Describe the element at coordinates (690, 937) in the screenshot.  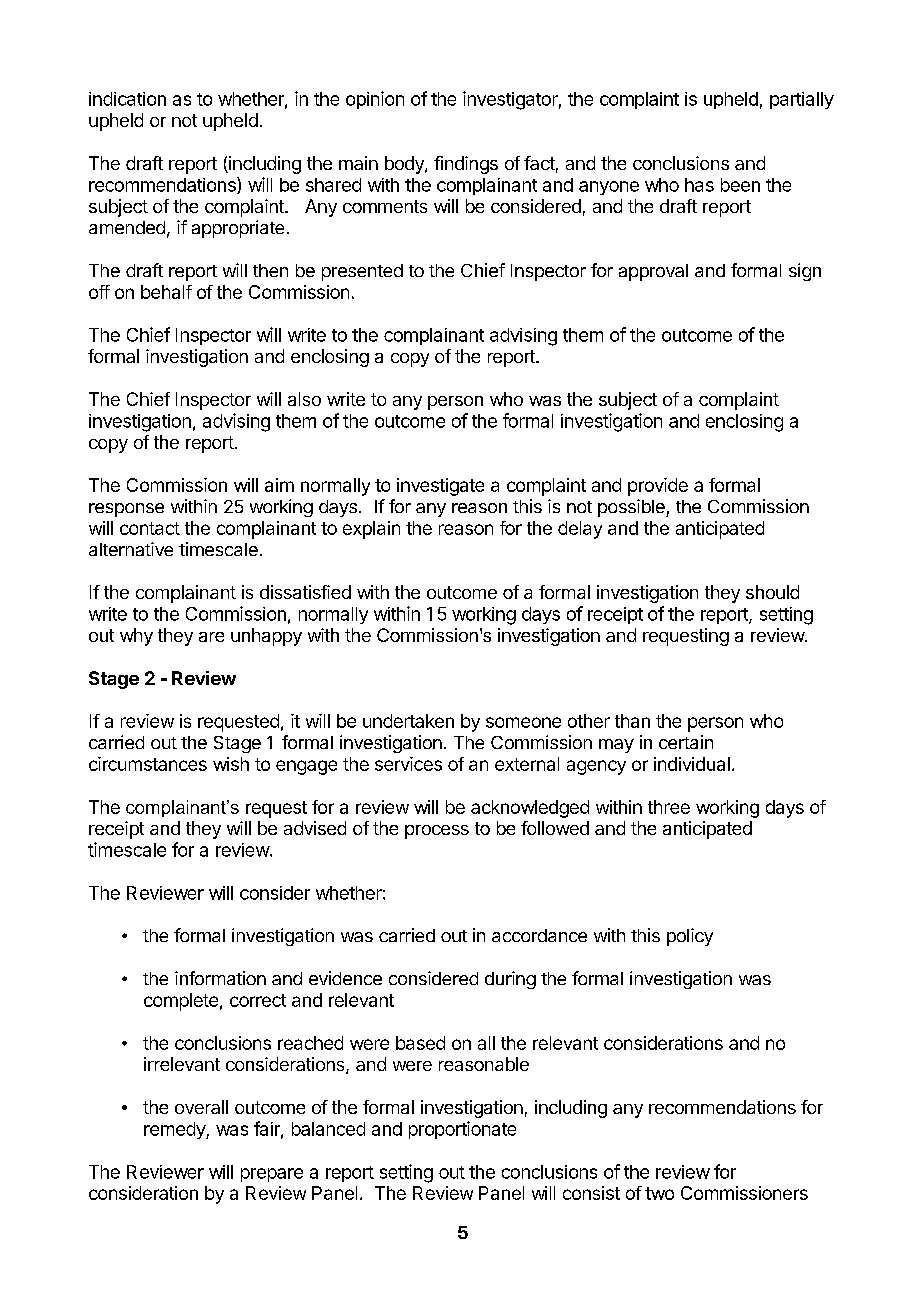
I see `policy` at that location.
